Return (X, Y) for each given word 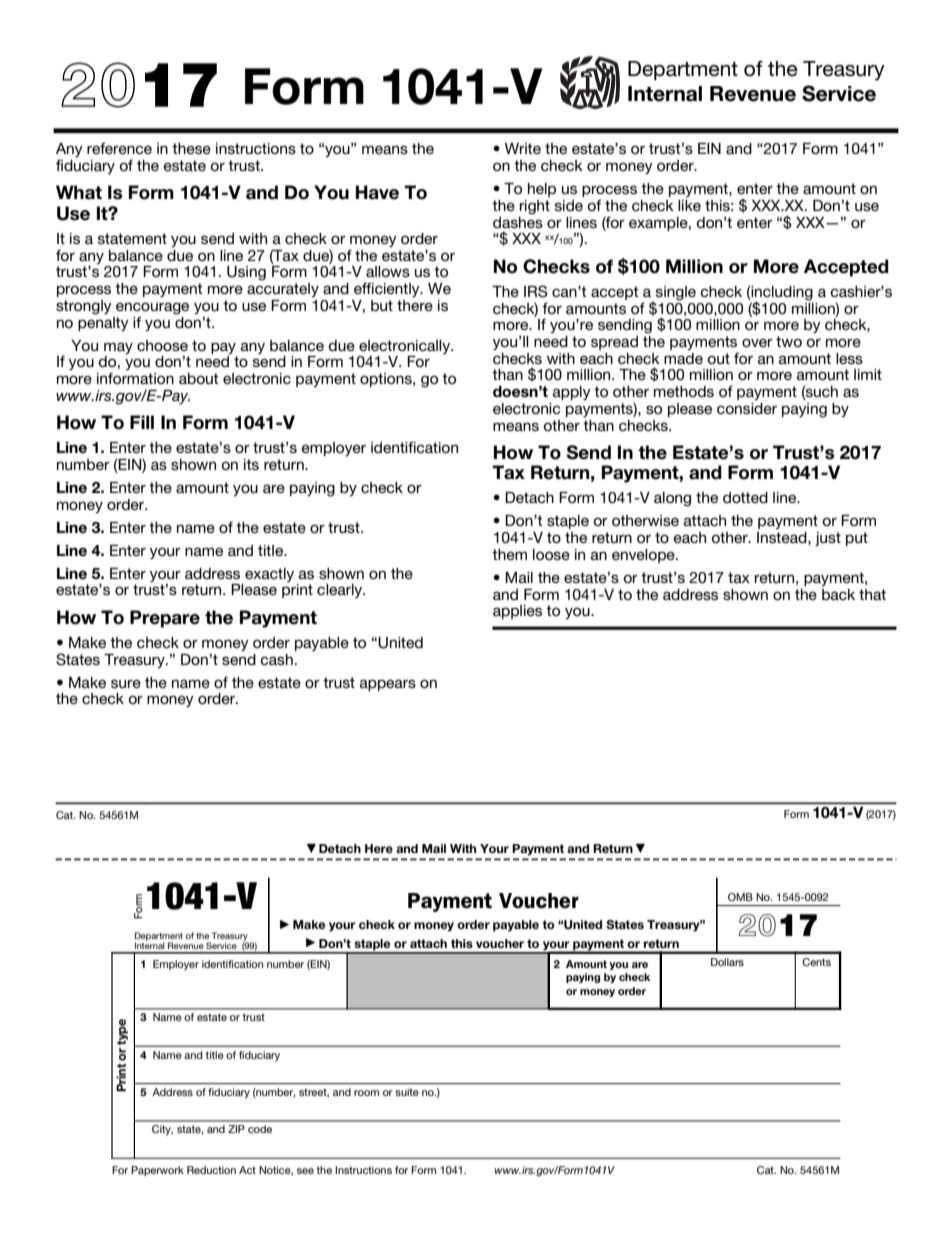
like (689, 205)
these (191, 148)
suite (407, 1092)
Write (523, 148)
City (162, 1130)
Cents (816, 962)
